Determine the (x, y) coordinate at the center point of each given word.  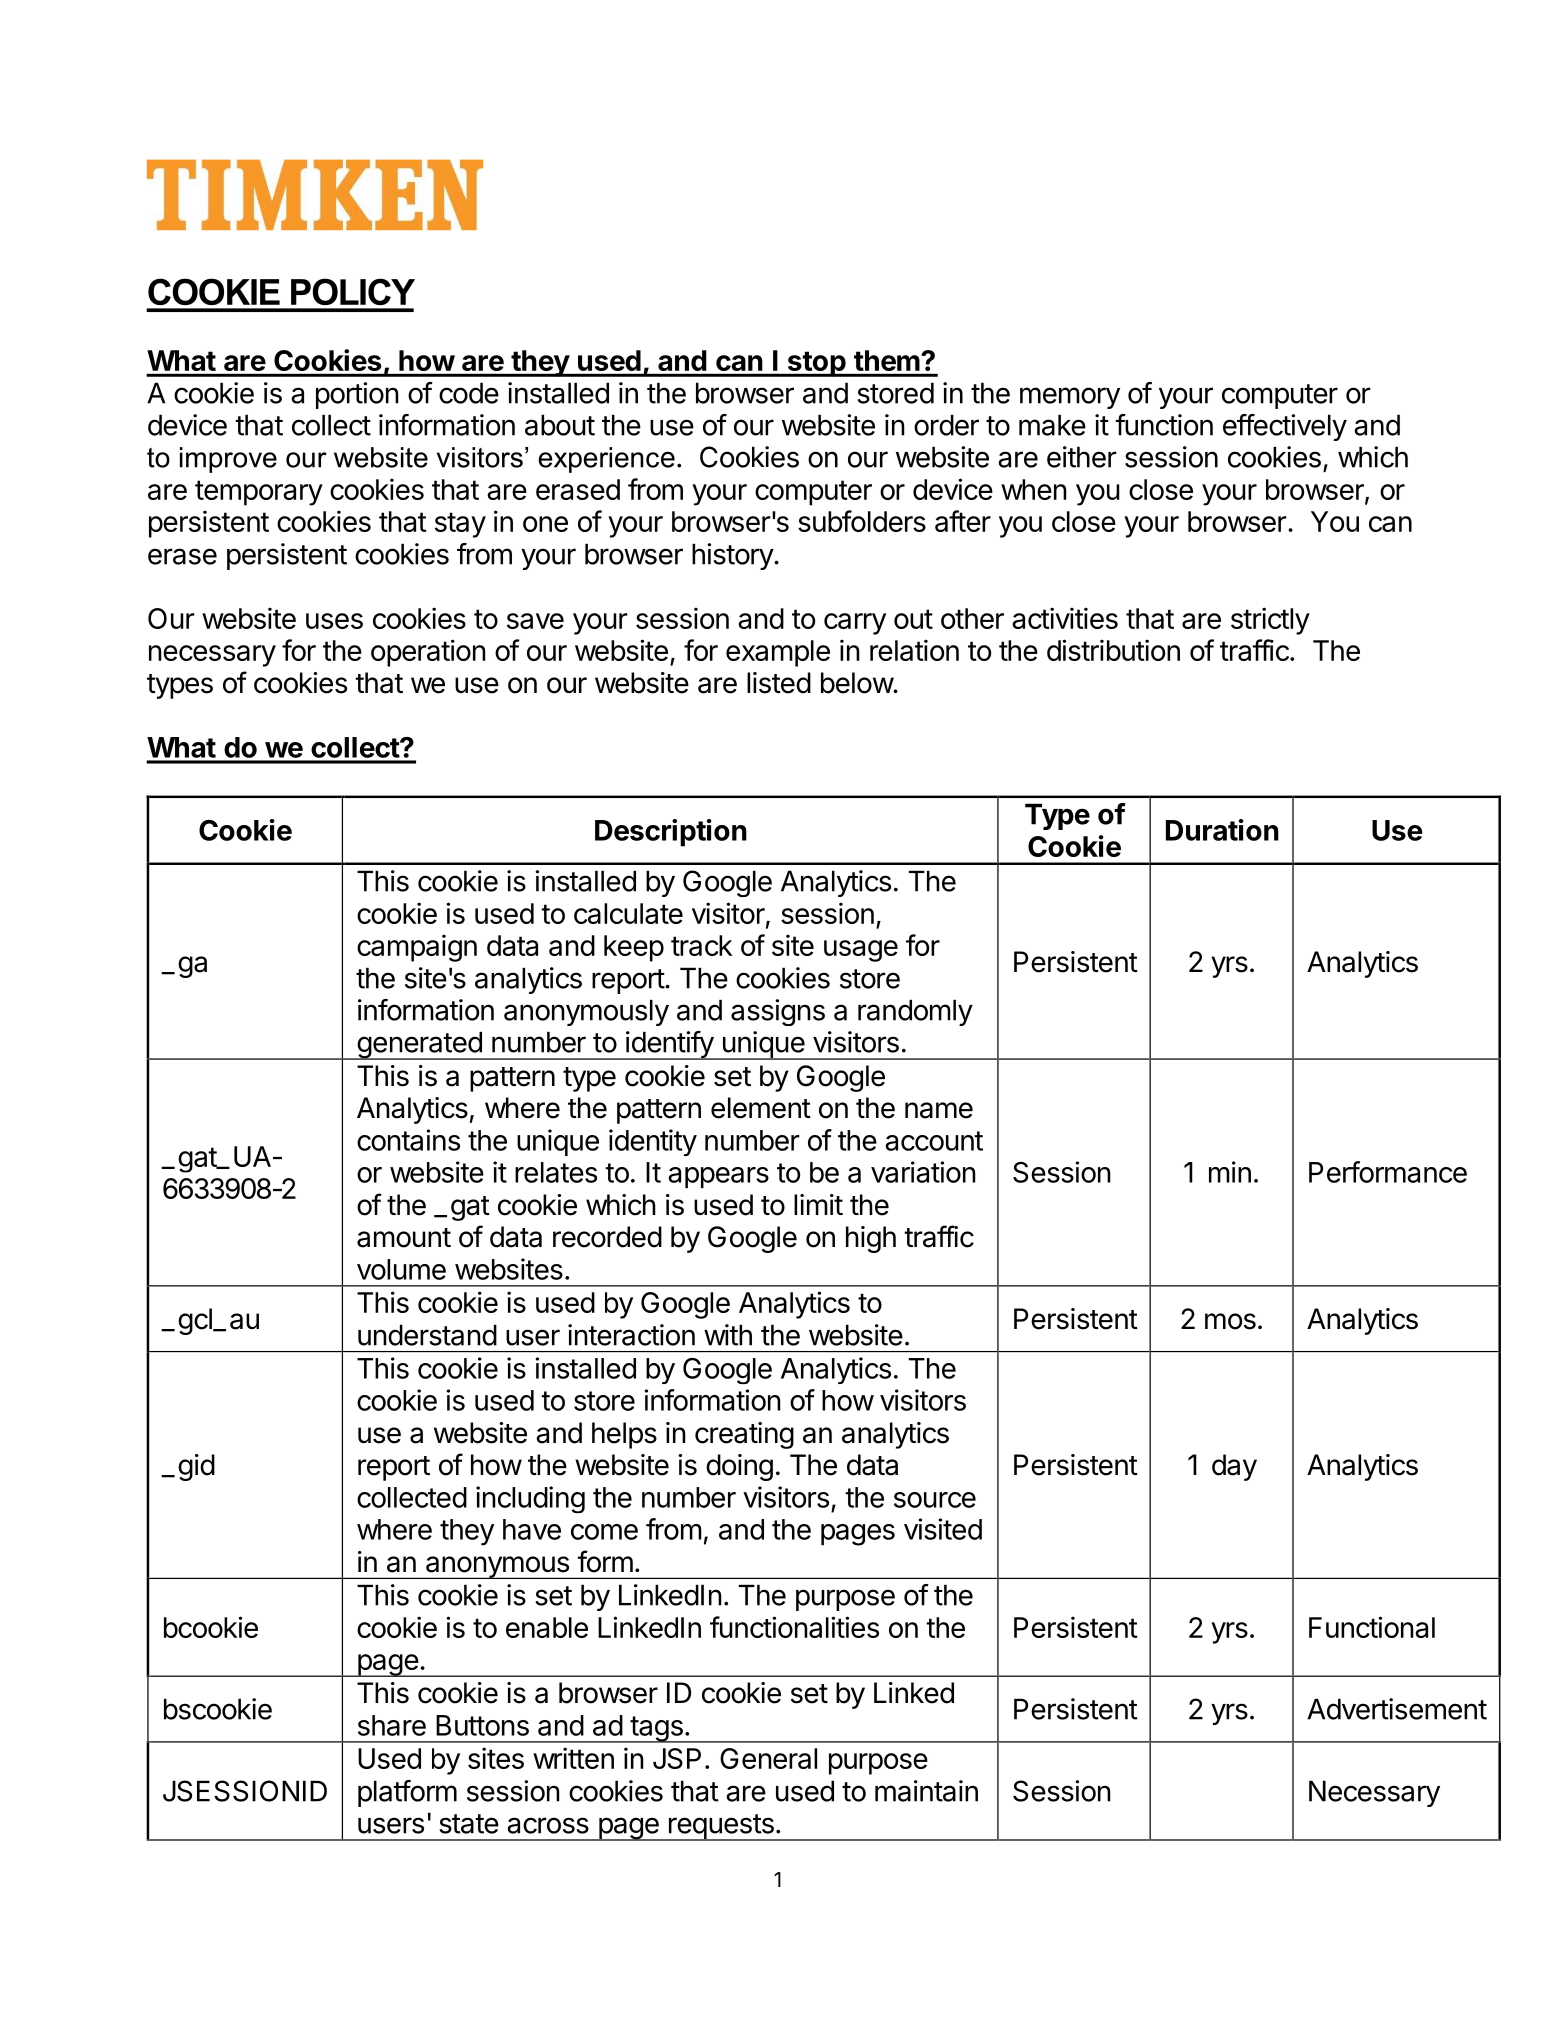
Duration (1222, 830)
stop (816, 364)
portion (357, 395)
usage (861, 951)
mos (1230, 1321)
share (392, 1725)
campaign (417, 948)
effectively (1285, 427)
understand (427, 1335)
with (728, 1335)
